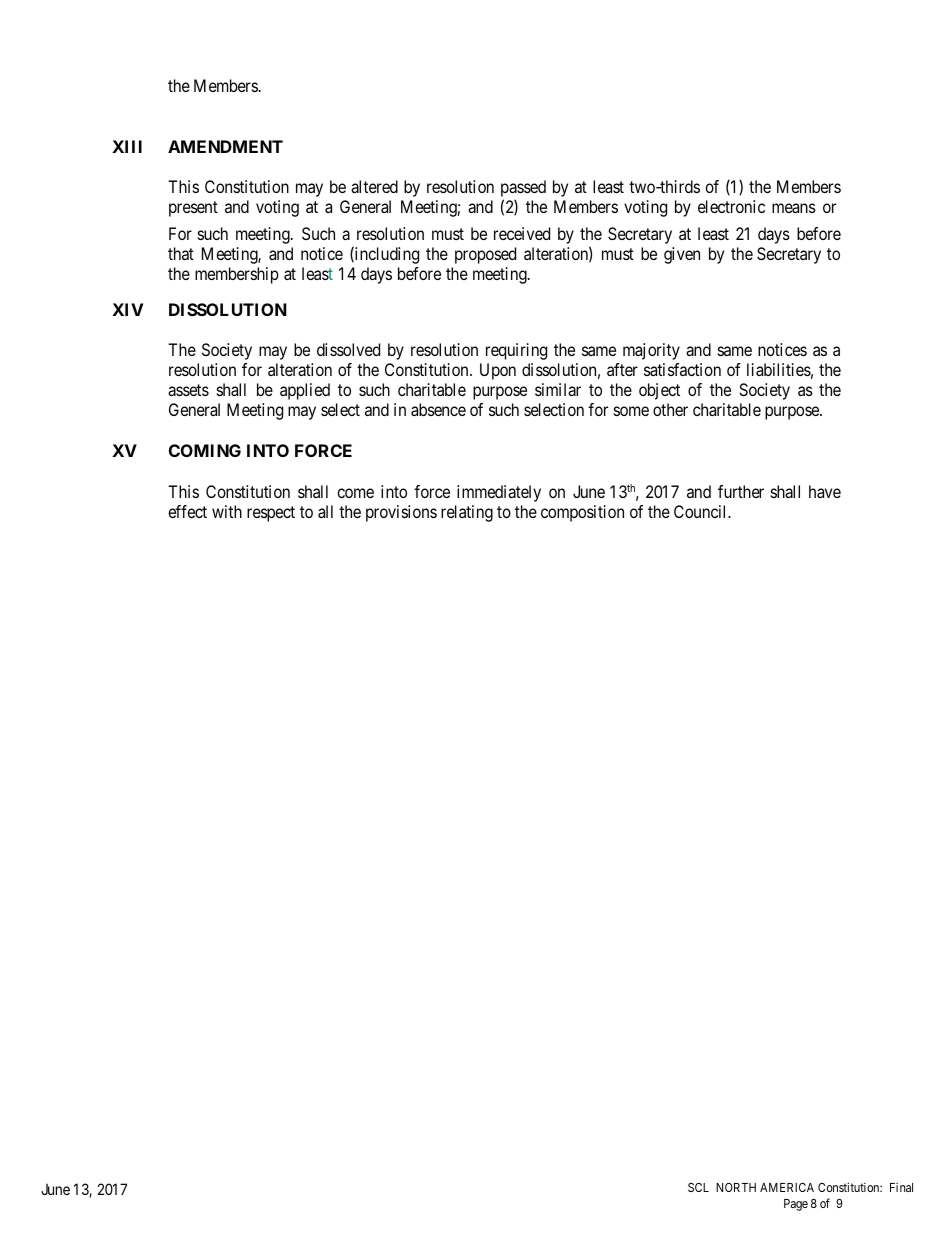  I want to click on SCL, so click(698, 1187).
